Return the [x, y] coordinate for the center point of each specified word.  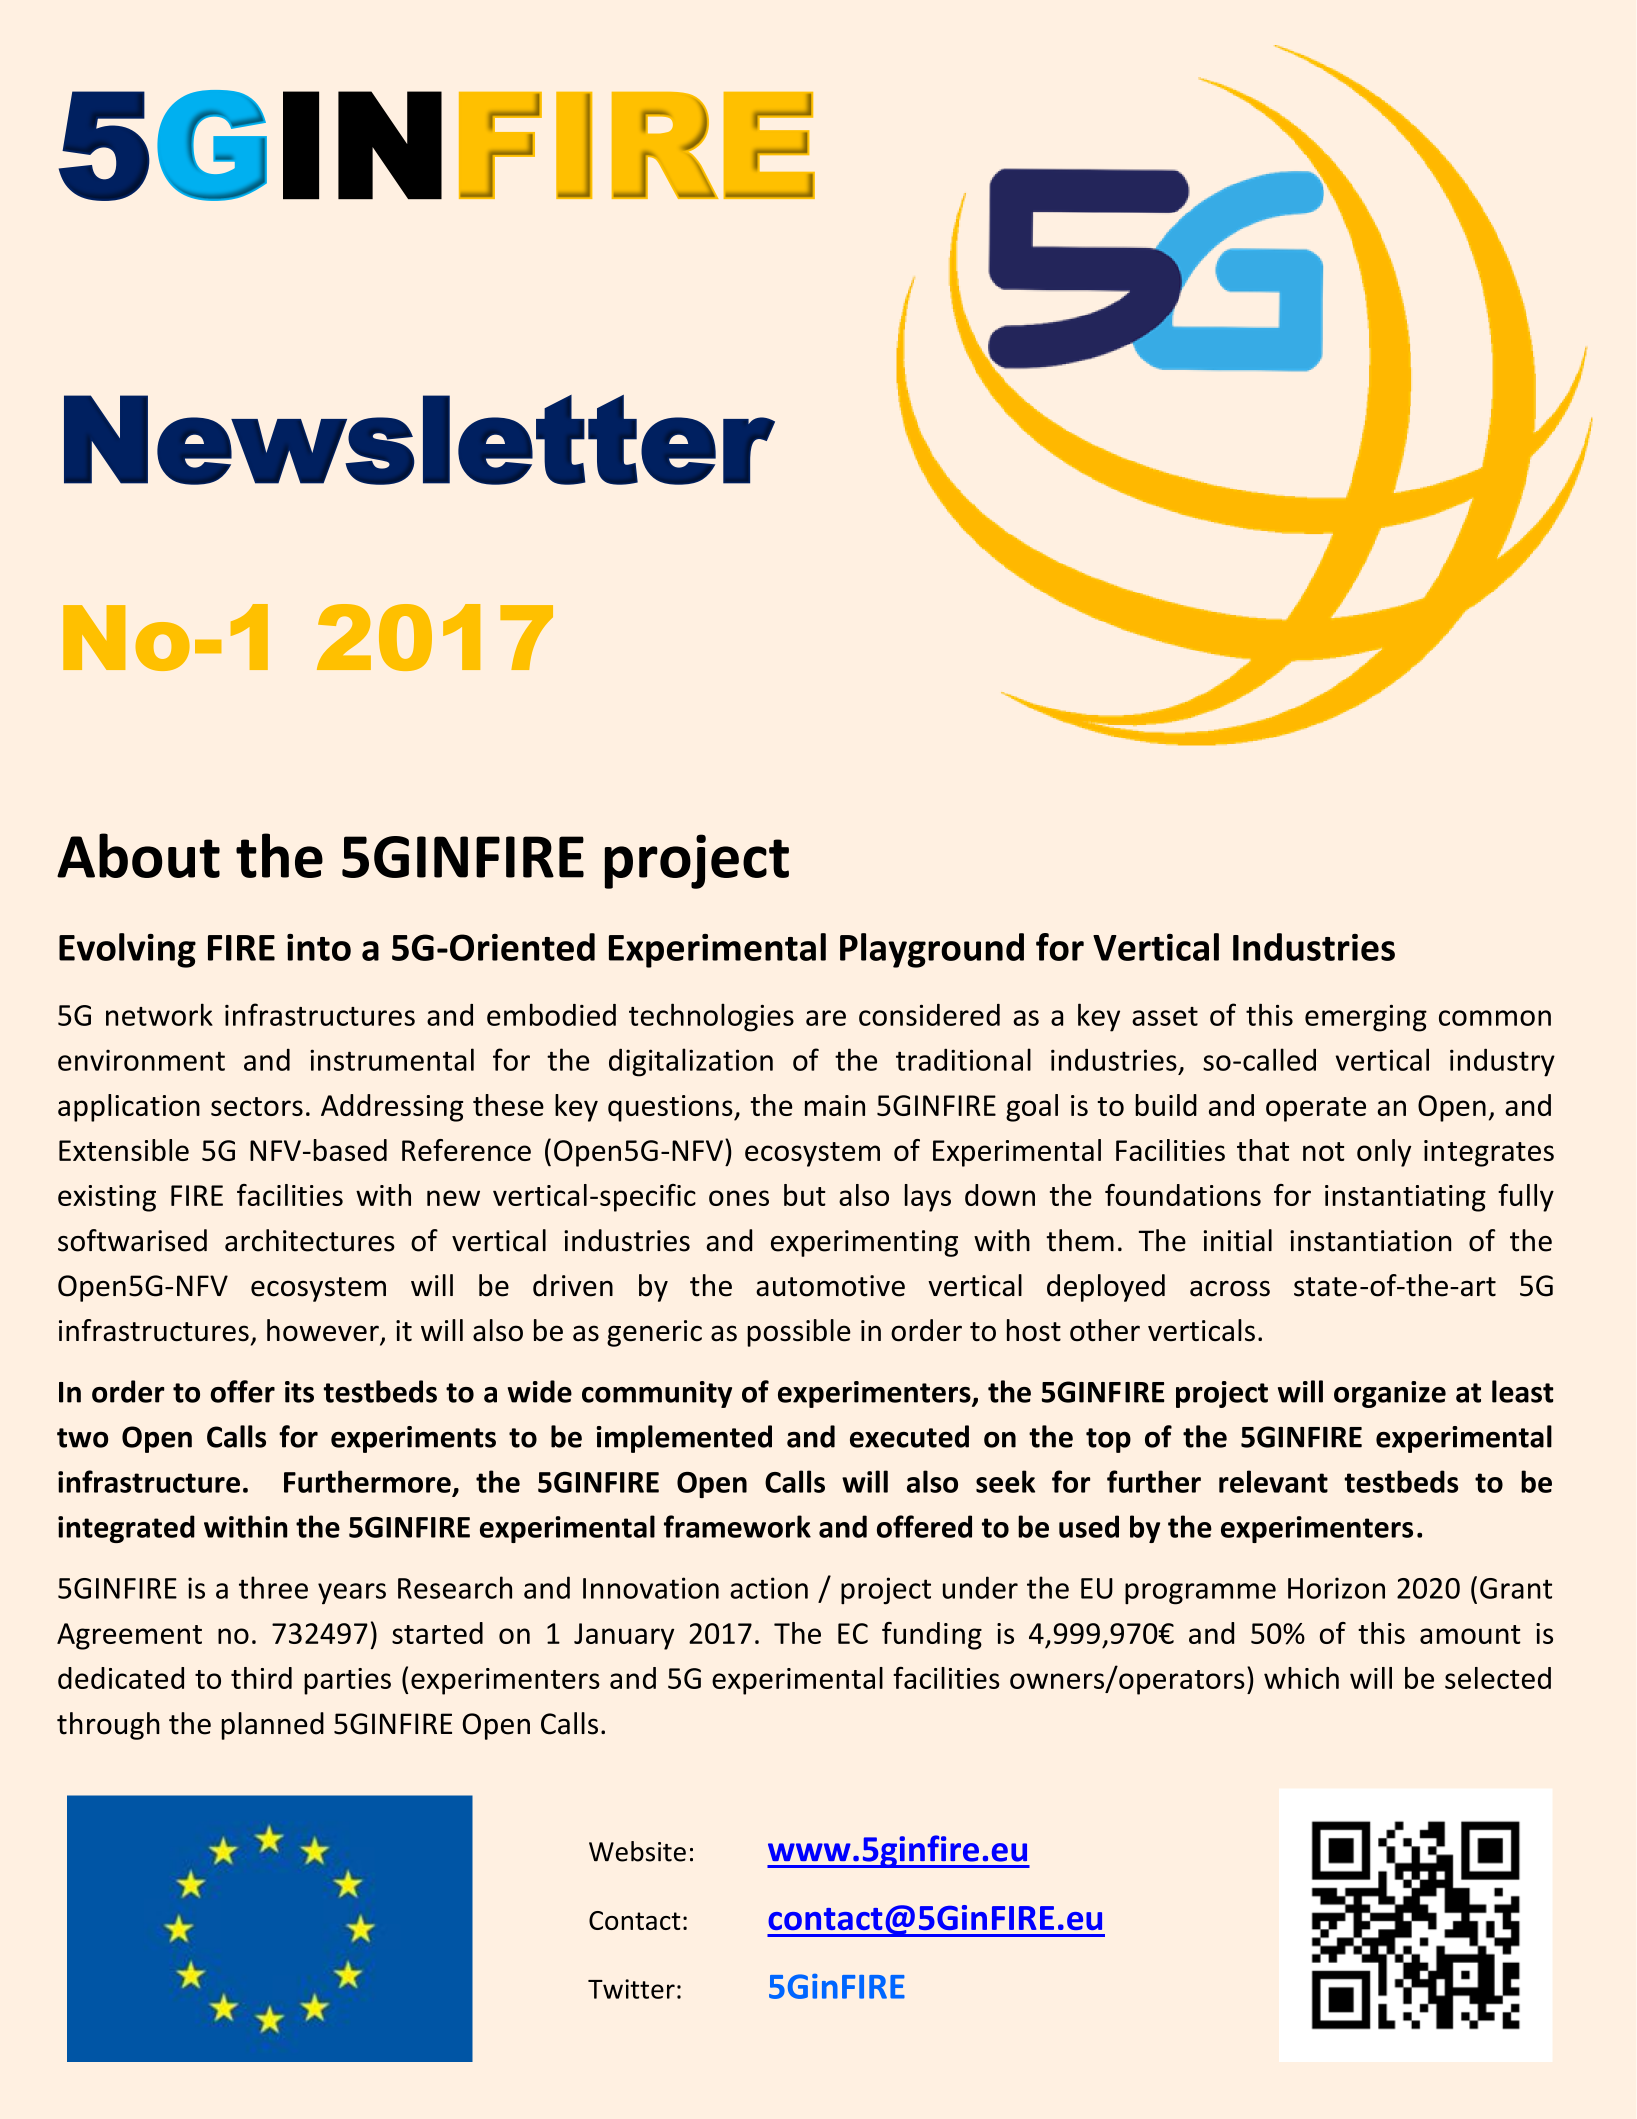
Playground [932, 950]
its [299, 1392]
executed [909, 1436]
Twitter [631, 1989]
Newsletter [419, 440]
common [1495, 1018]
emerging [1366, 1018]
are [826, 1018]
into [319, 947]
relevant [1273, 1481]
